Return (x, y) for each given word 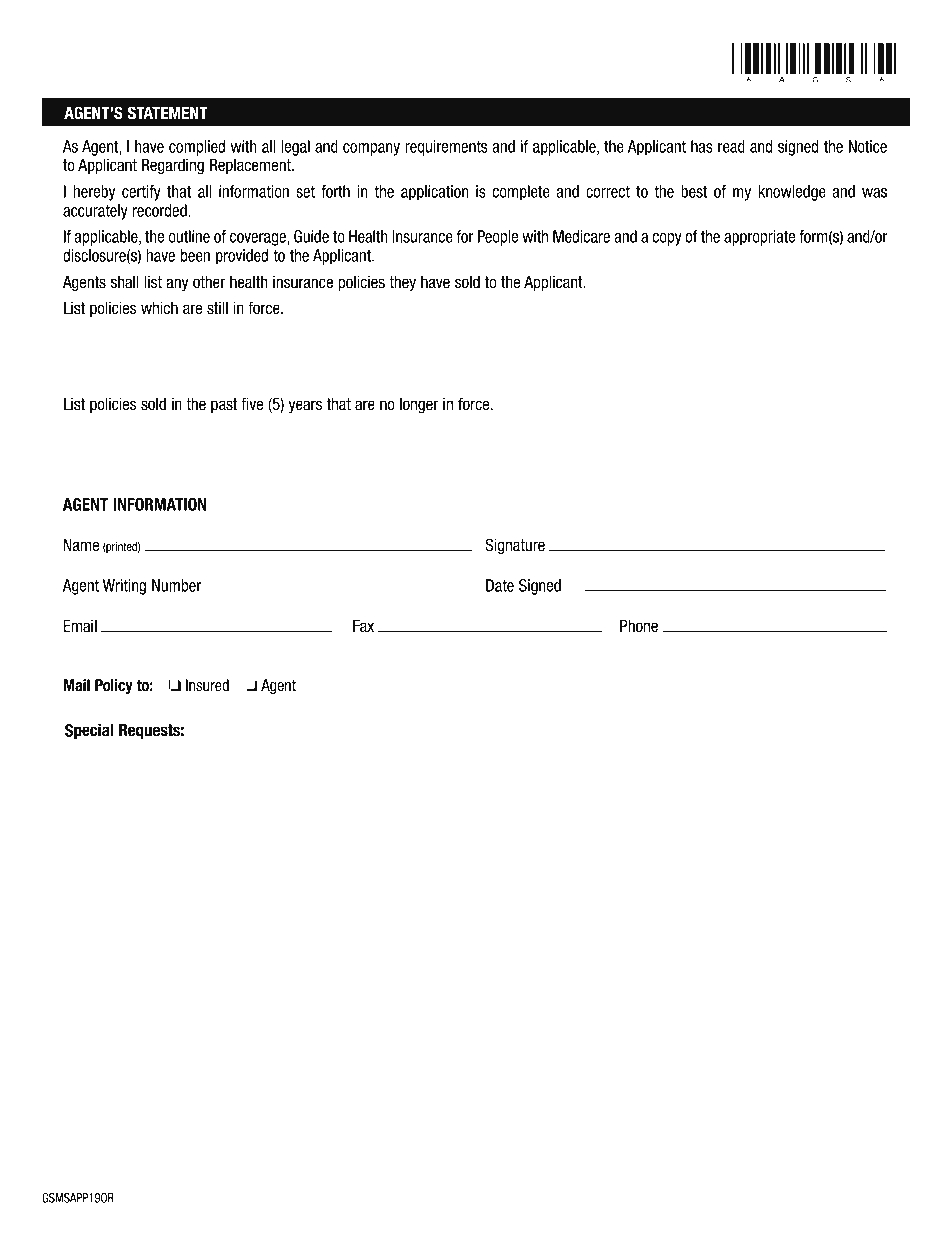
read (731, 146)
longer (419, 405)
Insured (207, 685)
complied (197, 148)
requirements (446, 148)
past (224, 405)
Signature (515, 546)
